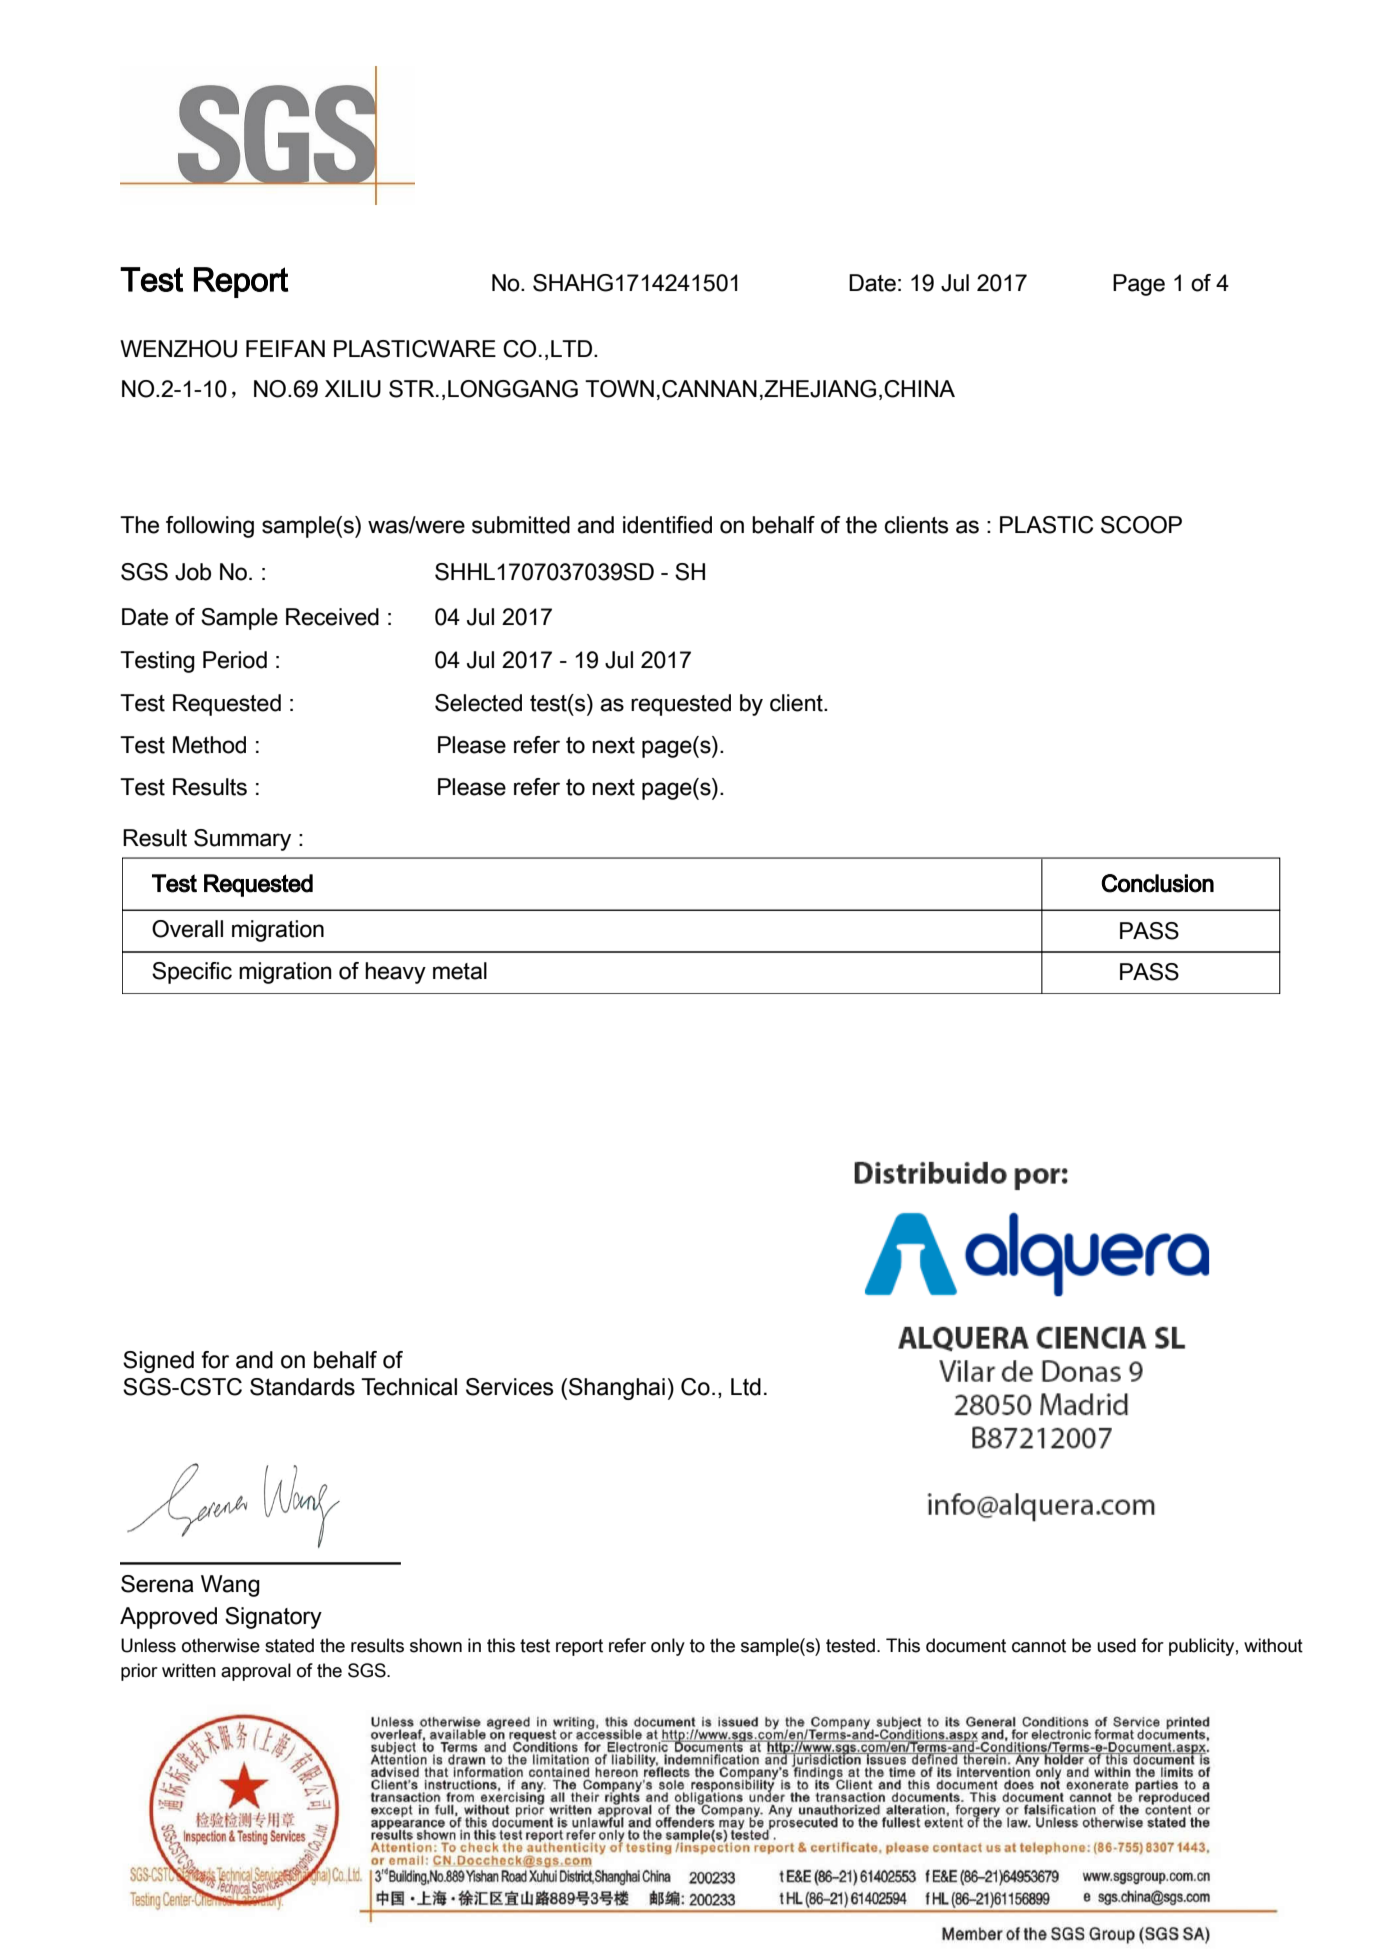 This screenshot has height=1958, width=1385. I want to click on Job, so click(193, 572).
